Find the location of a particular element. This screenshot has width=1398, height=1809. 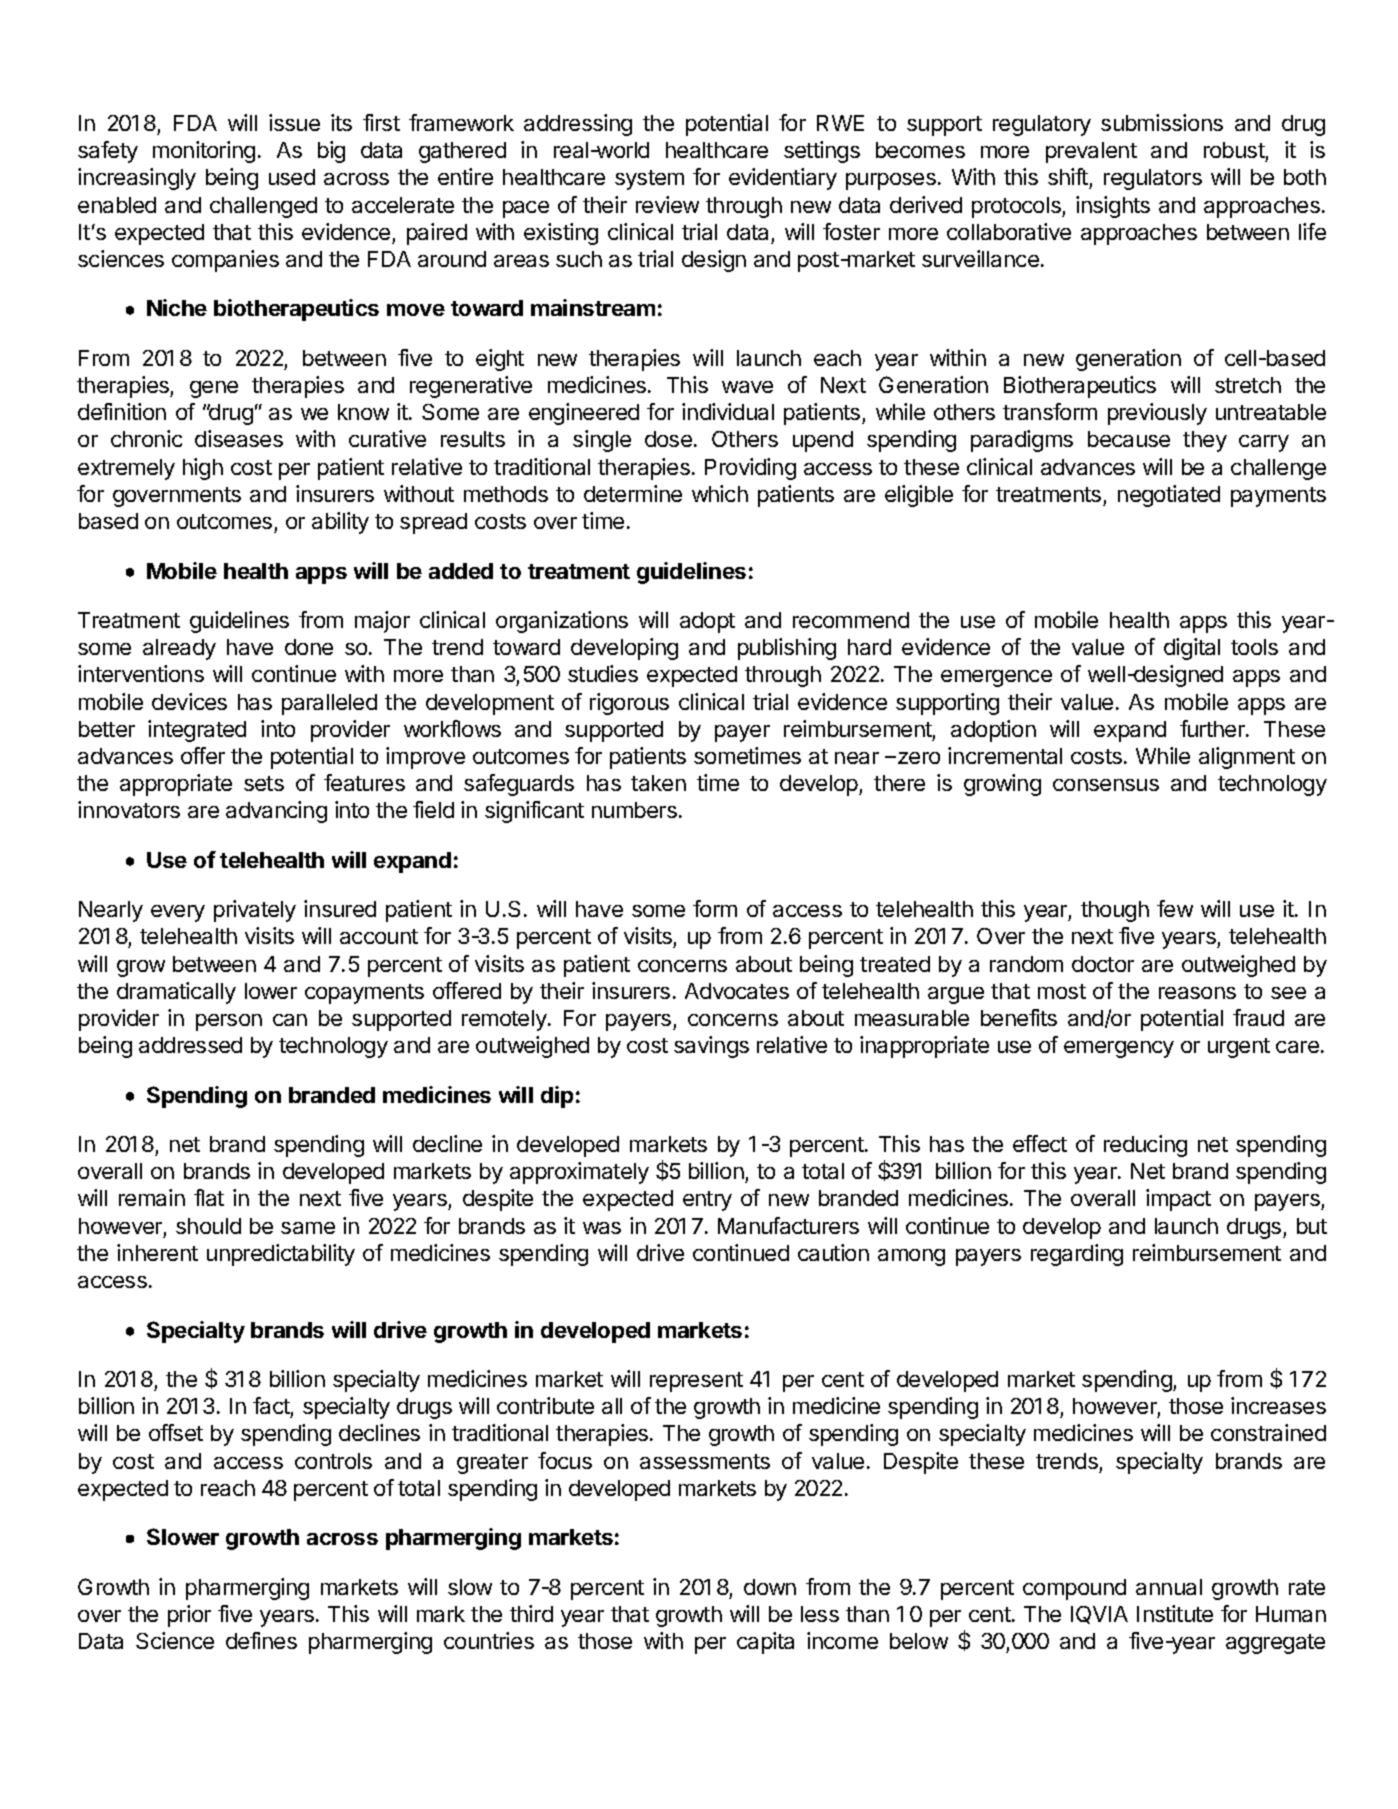

flat is located at coordinates (209, 1197).
